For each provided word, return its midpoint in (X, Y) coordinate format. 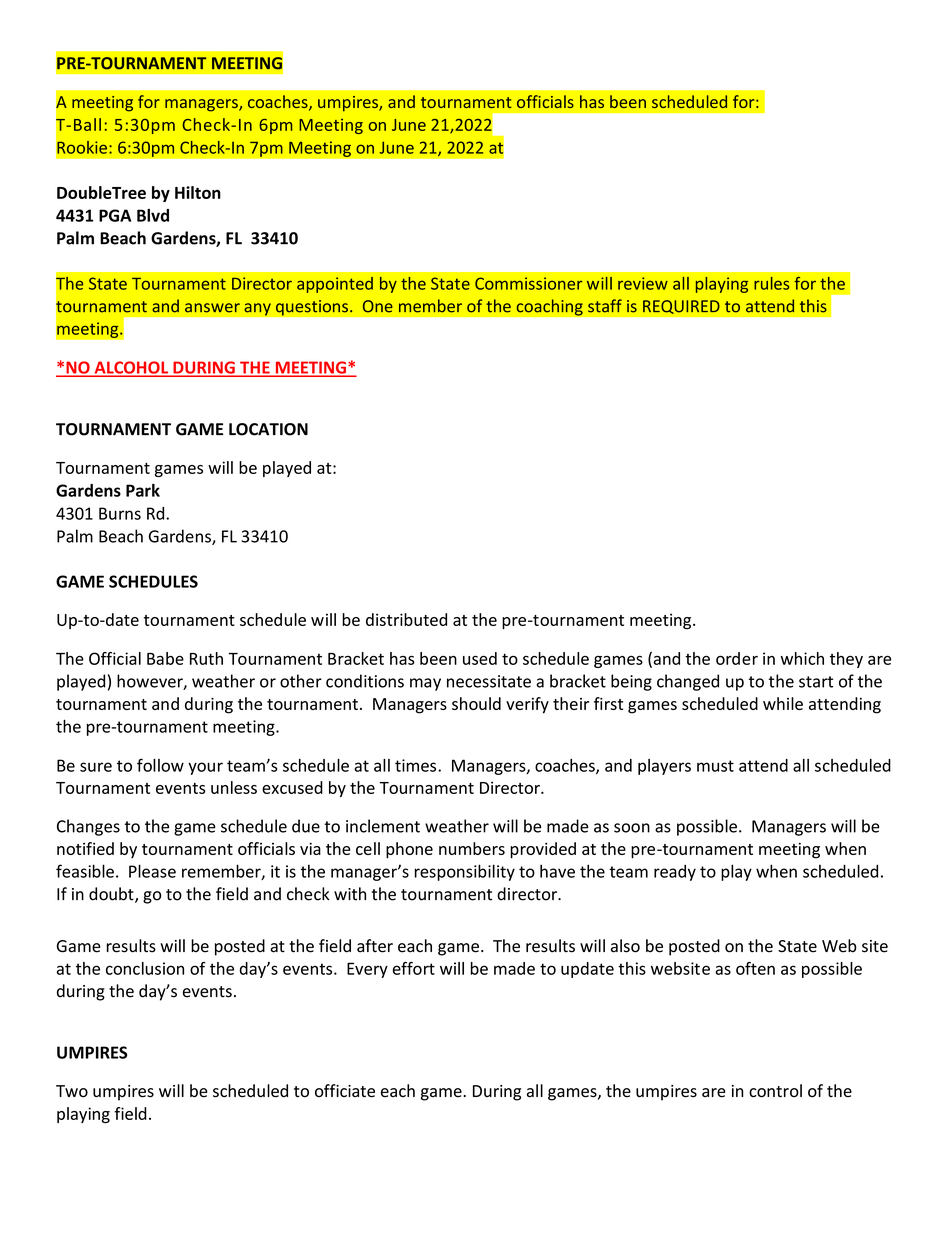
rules (771, 283)
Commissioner (528, 283)
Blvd (153, 215)
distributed (406, 619)
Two (72, 1091)
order (737, 658)
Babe (165, 658)
